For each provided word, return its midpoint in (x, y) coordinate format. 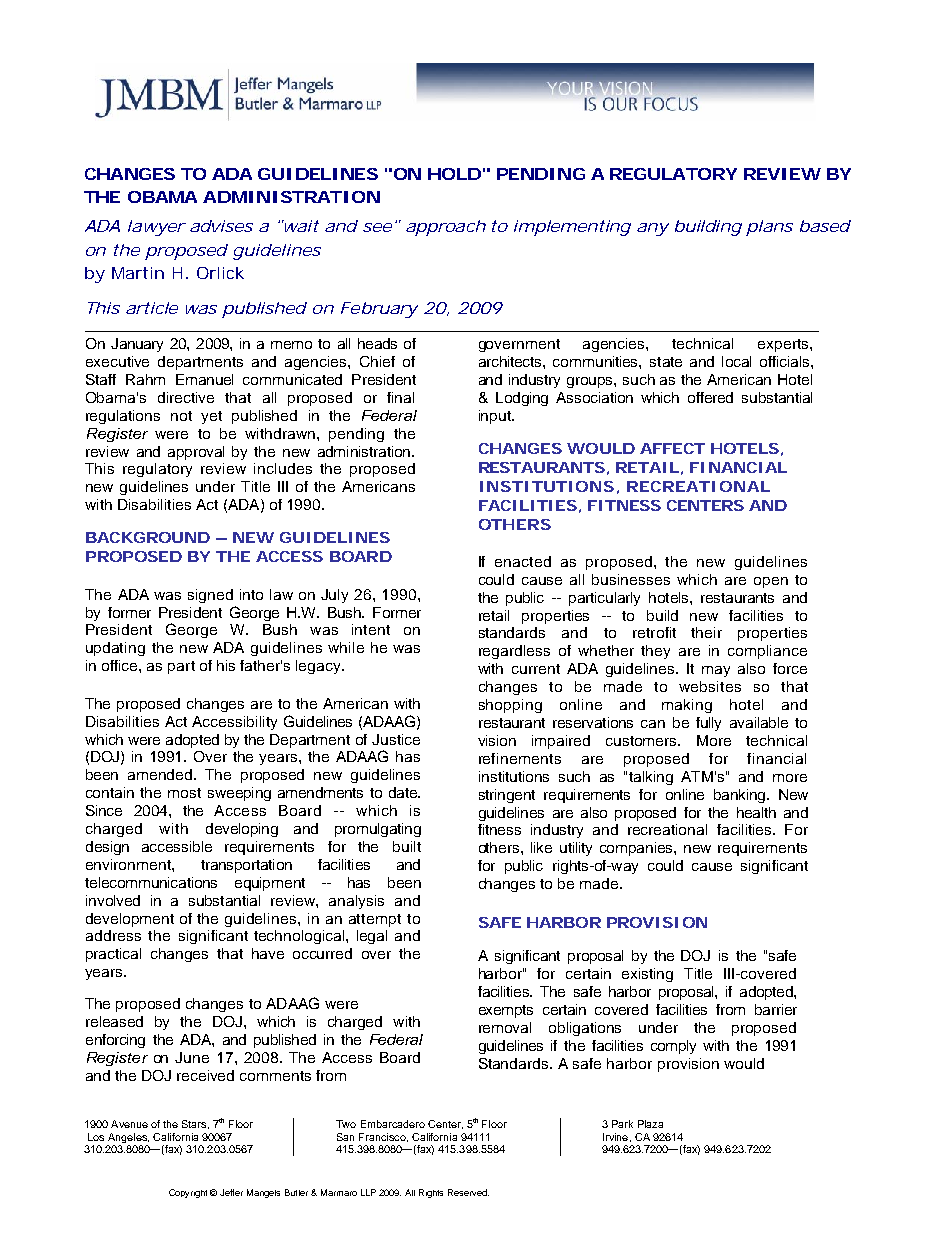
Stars (195, 1124)
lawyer (157, 228)
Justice (396, 739)
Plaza (650, 1124)
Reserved (468, 1192)
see (377, 227)
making (687, 706)
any (653, 229)
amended (161, 774)
